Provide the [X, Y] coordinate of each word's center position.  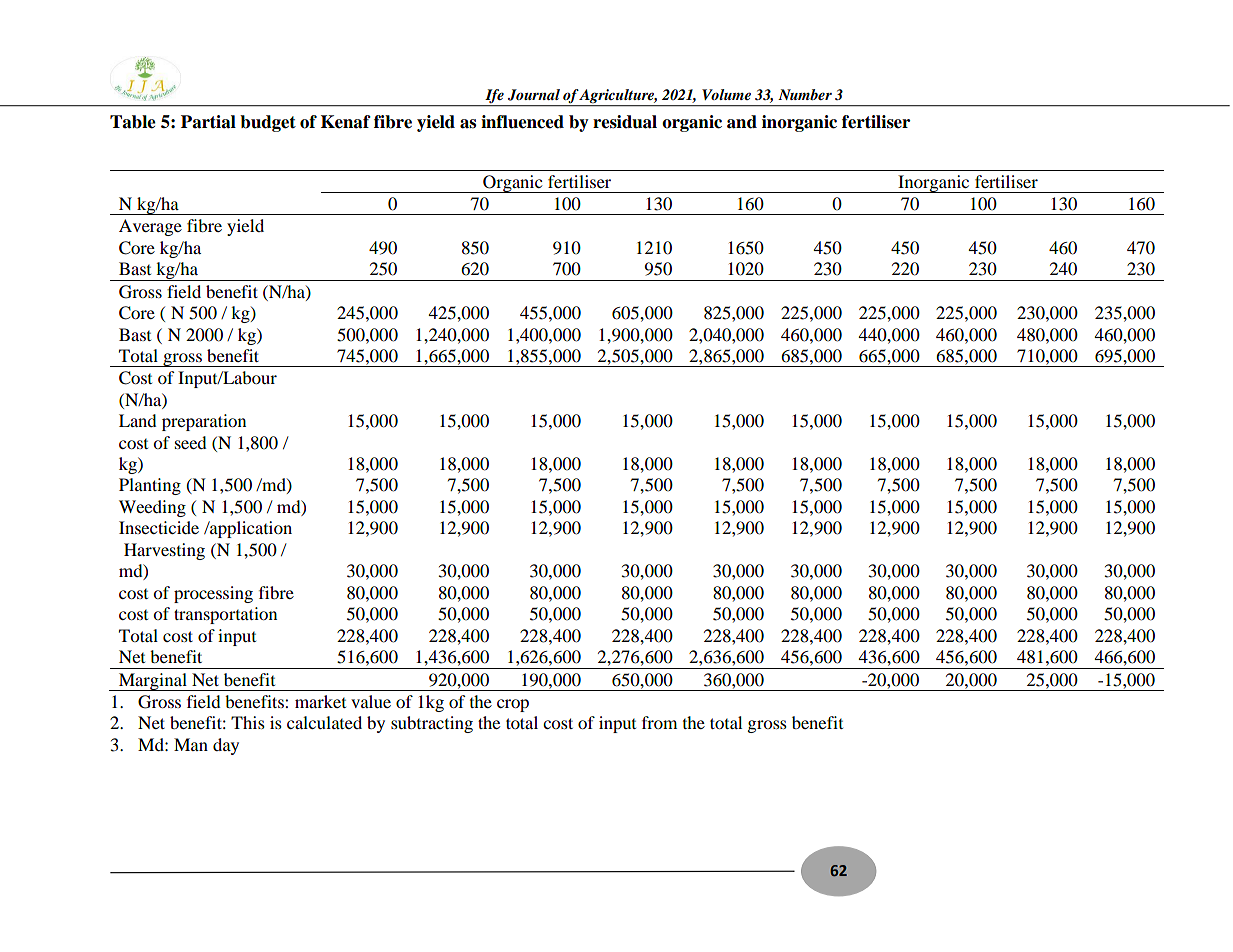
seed [191, 442]
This [248, 722]
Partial [208, 122]
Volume [726, 94]
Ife [494, 97]
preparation [204, 422]
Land [138, 420]
